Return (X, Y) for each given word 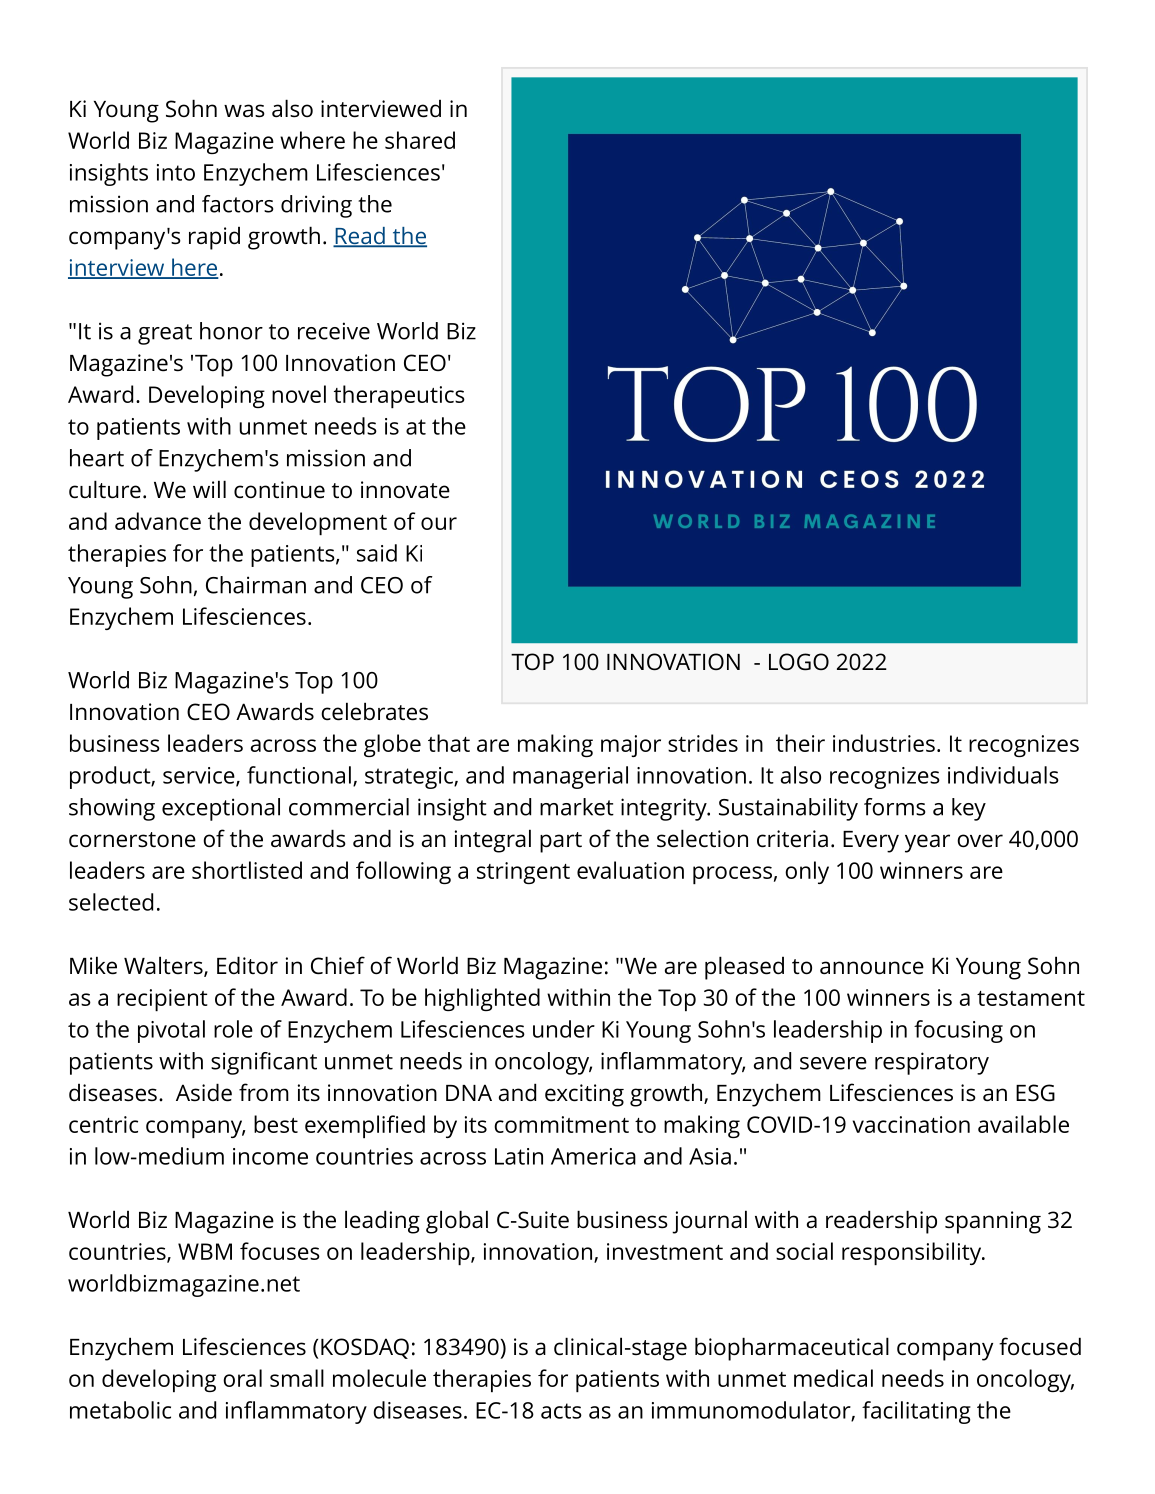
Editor (247, 965)
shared (420, 140)
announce (872, 968)
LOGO (799, 662)
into (176, 172)
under (564, 1029)
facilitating (916, 1412)
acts (561, 1411)
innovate (405, 490)
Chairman (256, 585)
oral (242, 1378)
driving (316, 206)
